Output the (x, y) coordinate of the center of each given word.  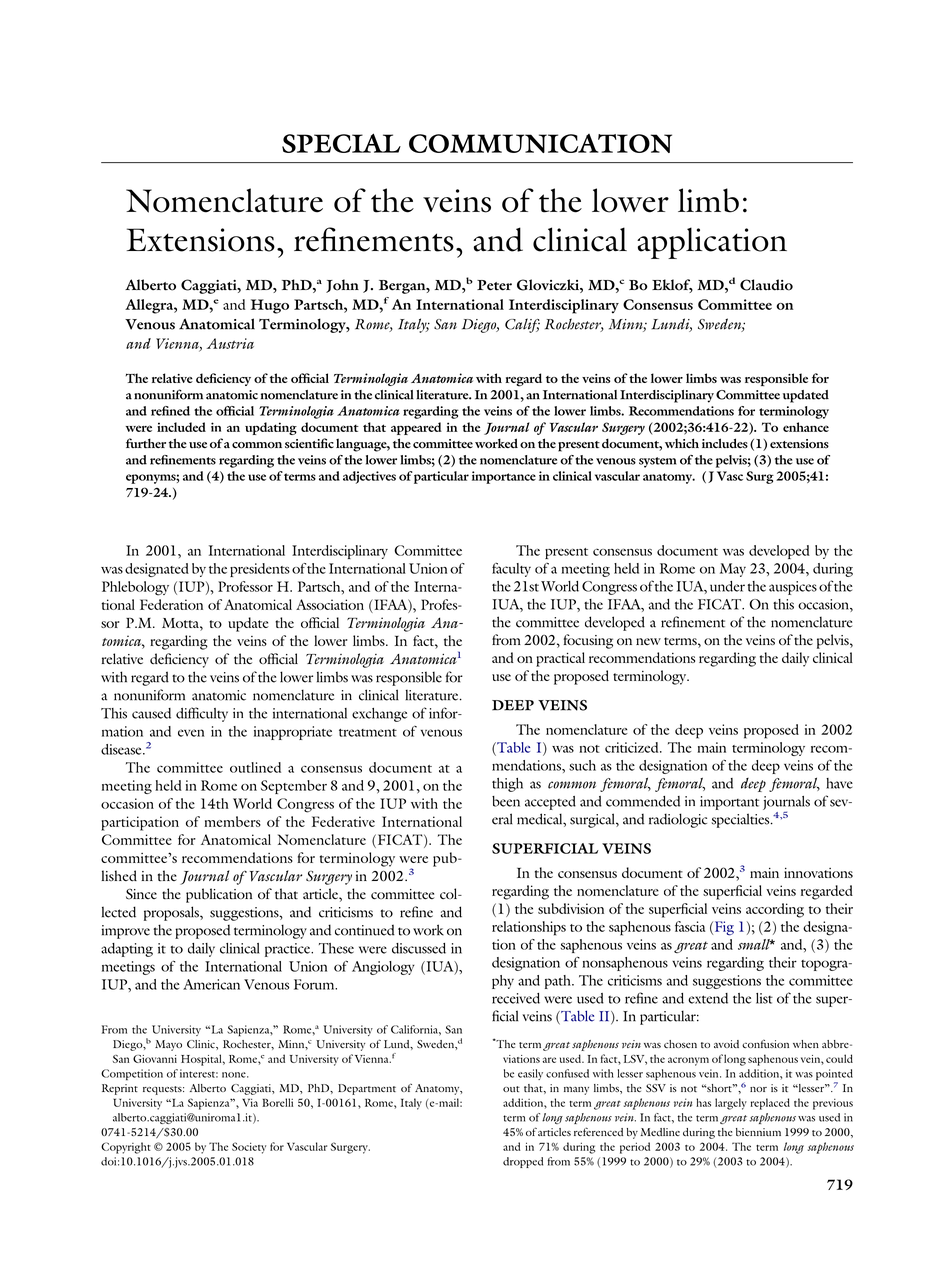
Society (249, 1148)
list (764, 998)
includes (725, 443)
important (729, 803)
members (233, 821)
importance (504, 477)
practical (560, 659)
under (727, 586)
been (506, 801)
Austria (230, 343)
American (211, 984)
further (146, 443)
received (516, 998)
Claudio (766, 285)
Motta (181, 623)
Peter (494, 285)
